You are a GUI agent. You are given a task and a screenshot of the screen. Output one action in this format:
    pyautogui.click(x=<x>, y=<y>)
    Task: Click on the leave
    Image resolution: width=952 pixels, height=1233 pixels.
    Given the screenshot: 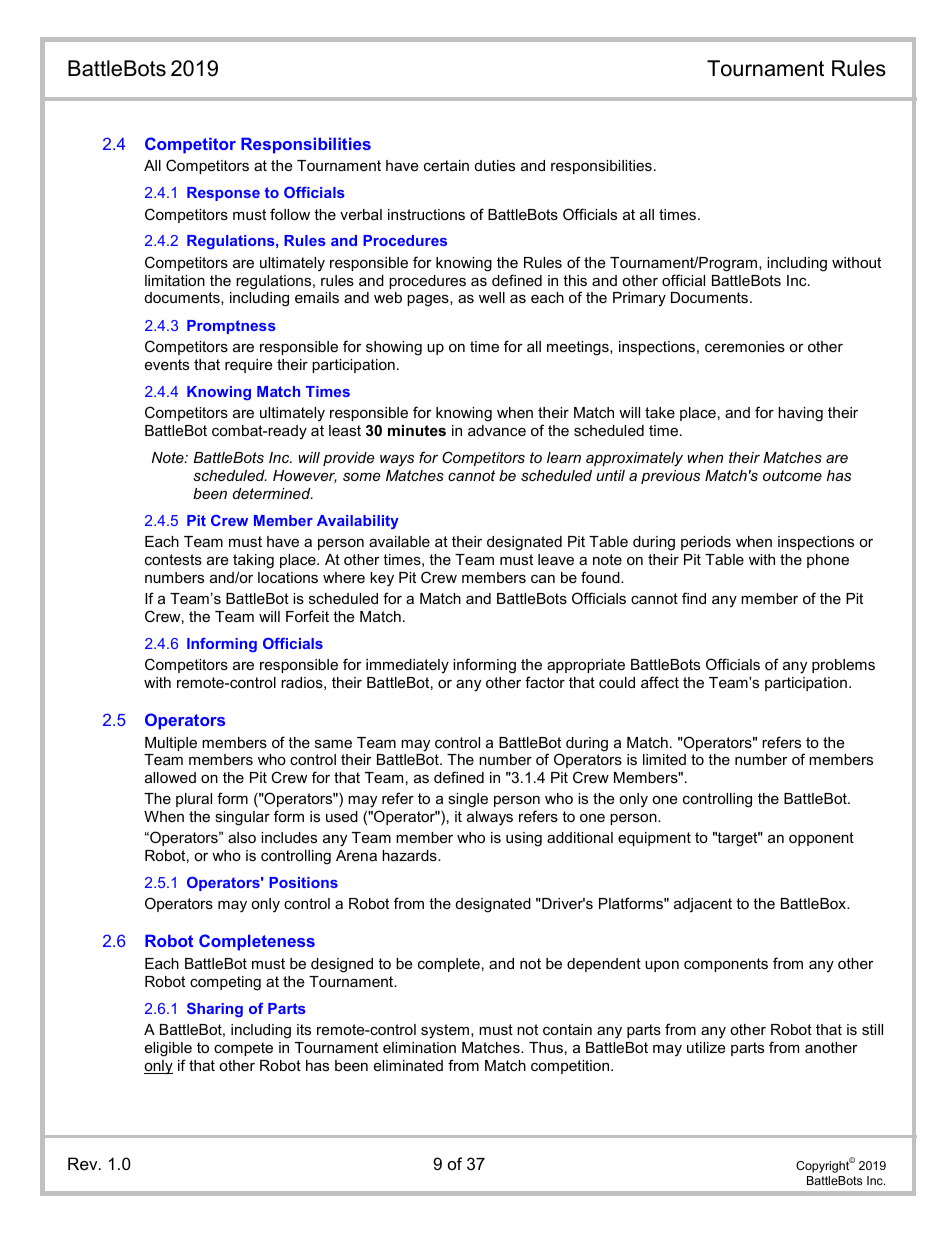 What is the action you would take?
    pyautogui.click(x=556, y=559)
